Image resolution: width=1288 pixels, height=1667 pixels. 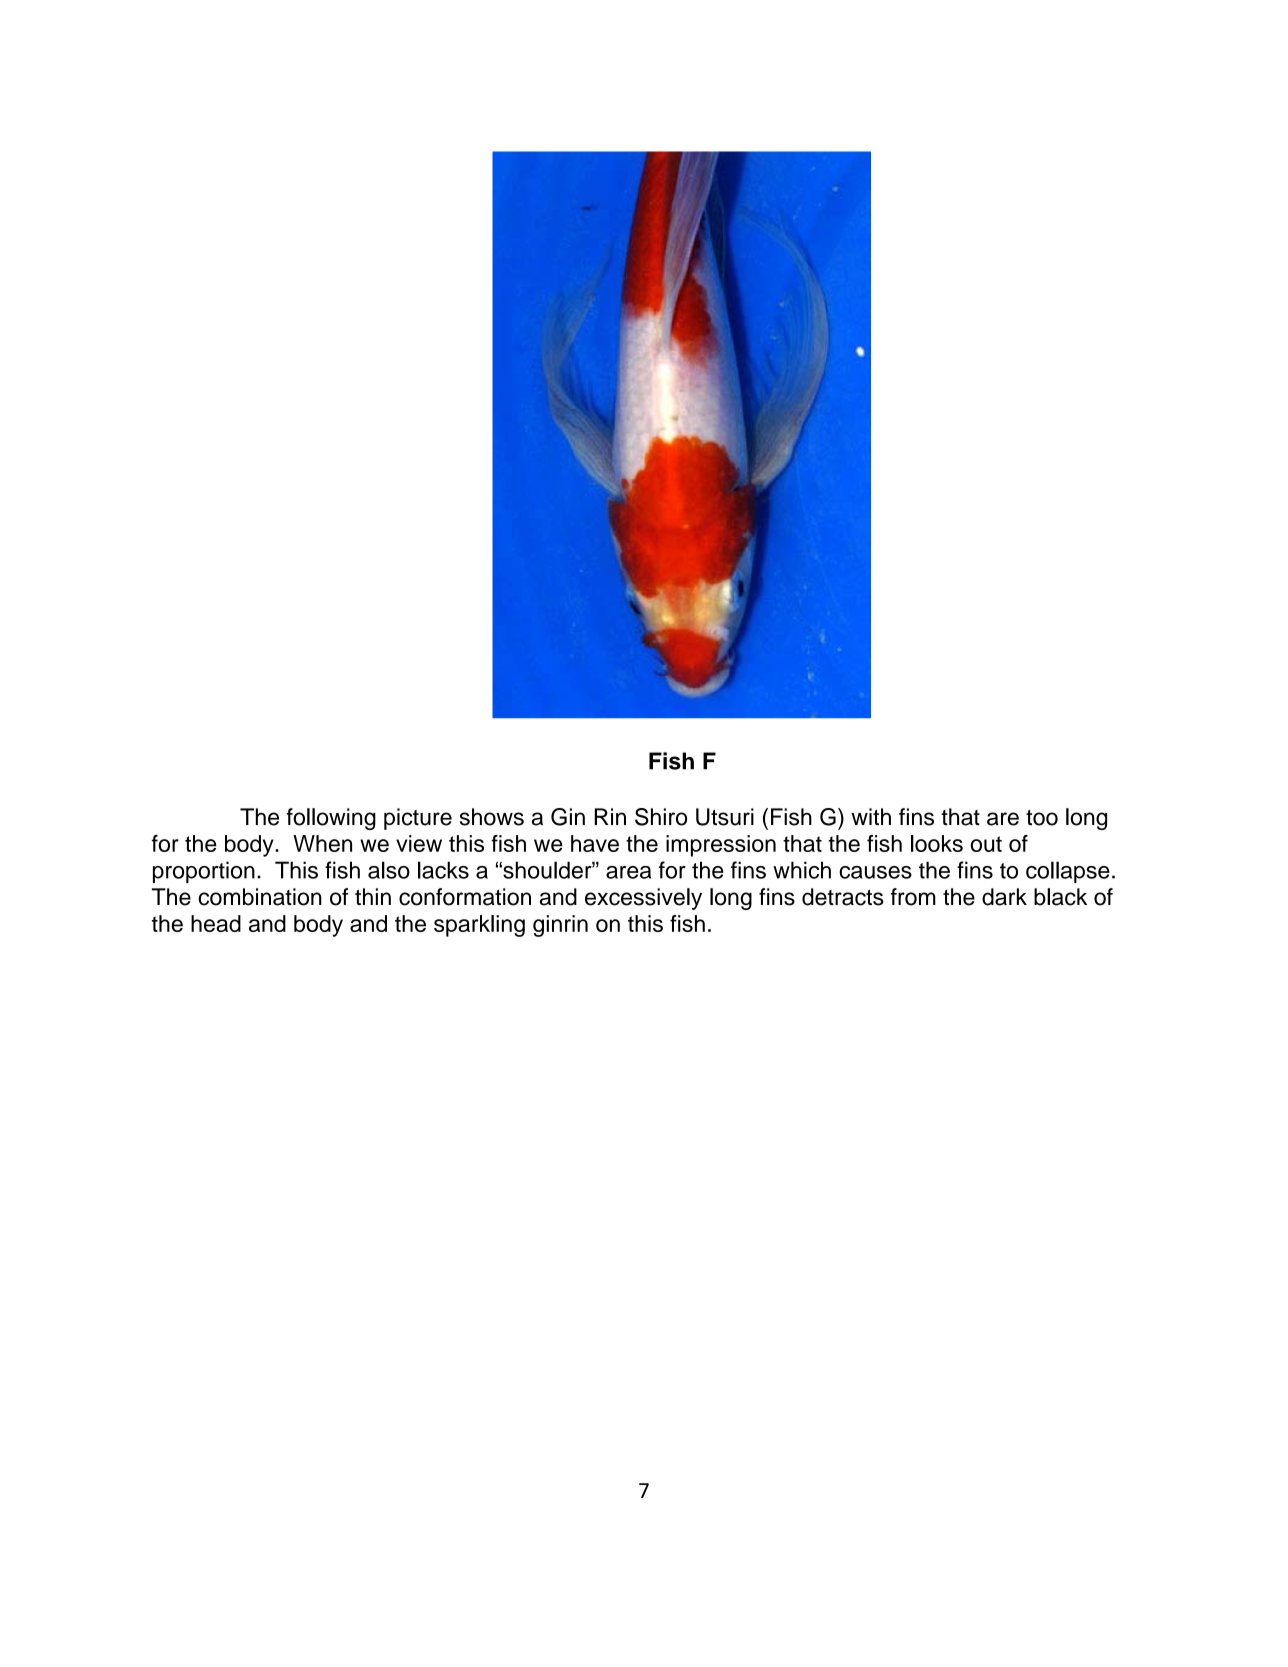 I want to click on causes, so click(x=875, y=872).
